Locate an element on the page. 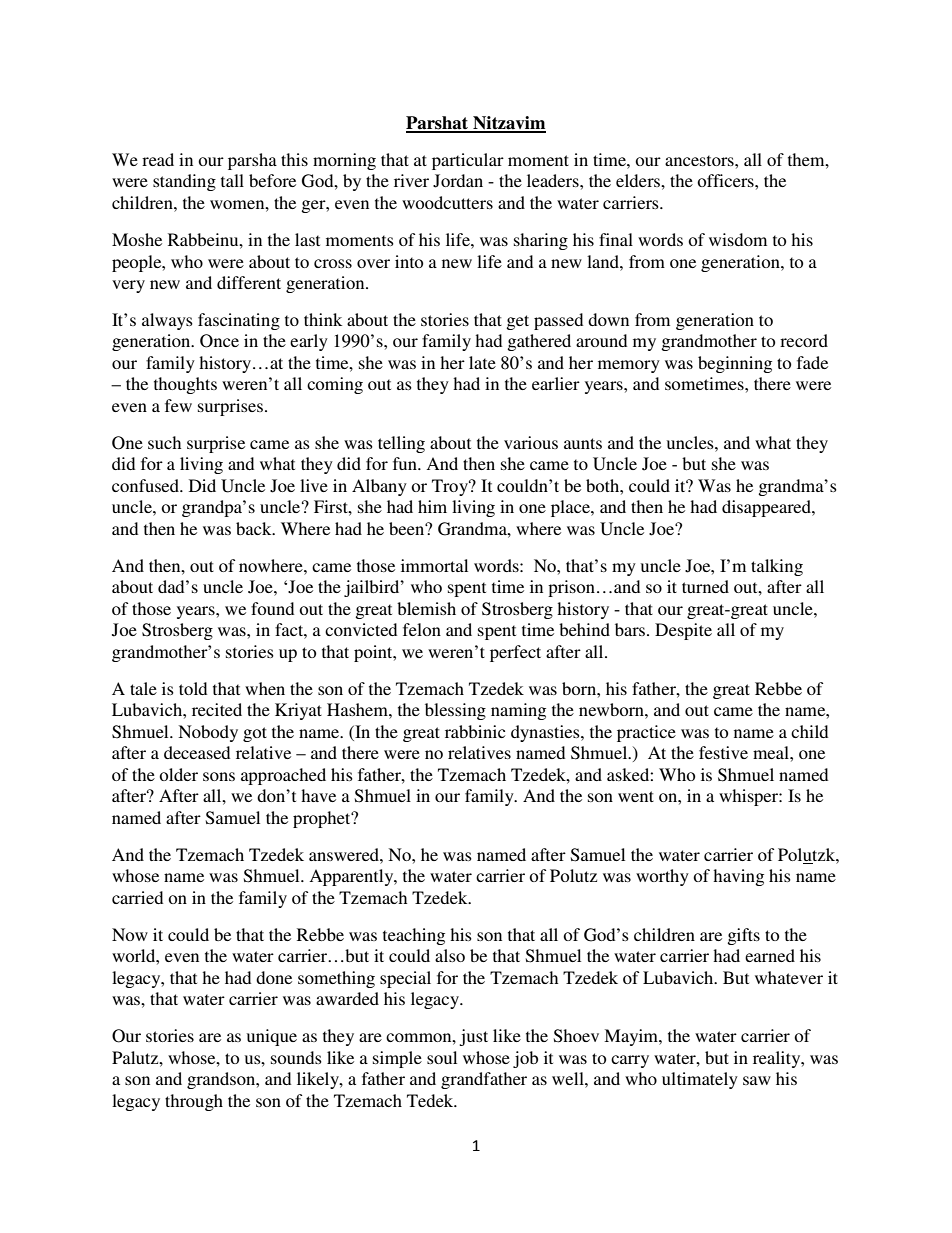 This page has height=1233, width=952. found is located at coordinates (272, 608).
